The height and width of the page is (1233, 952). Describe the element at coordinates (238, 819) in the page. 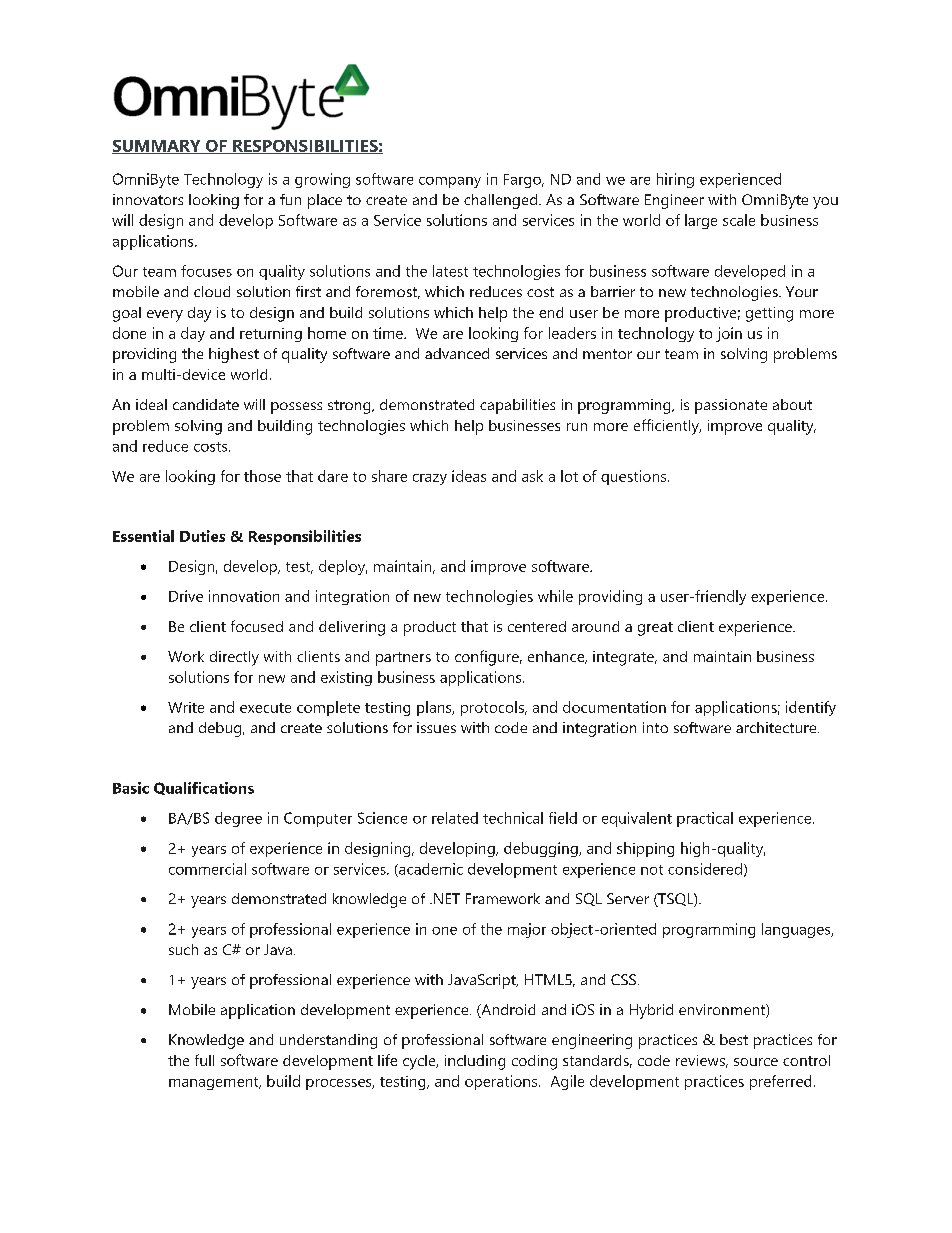

I see `degree` at that location.
